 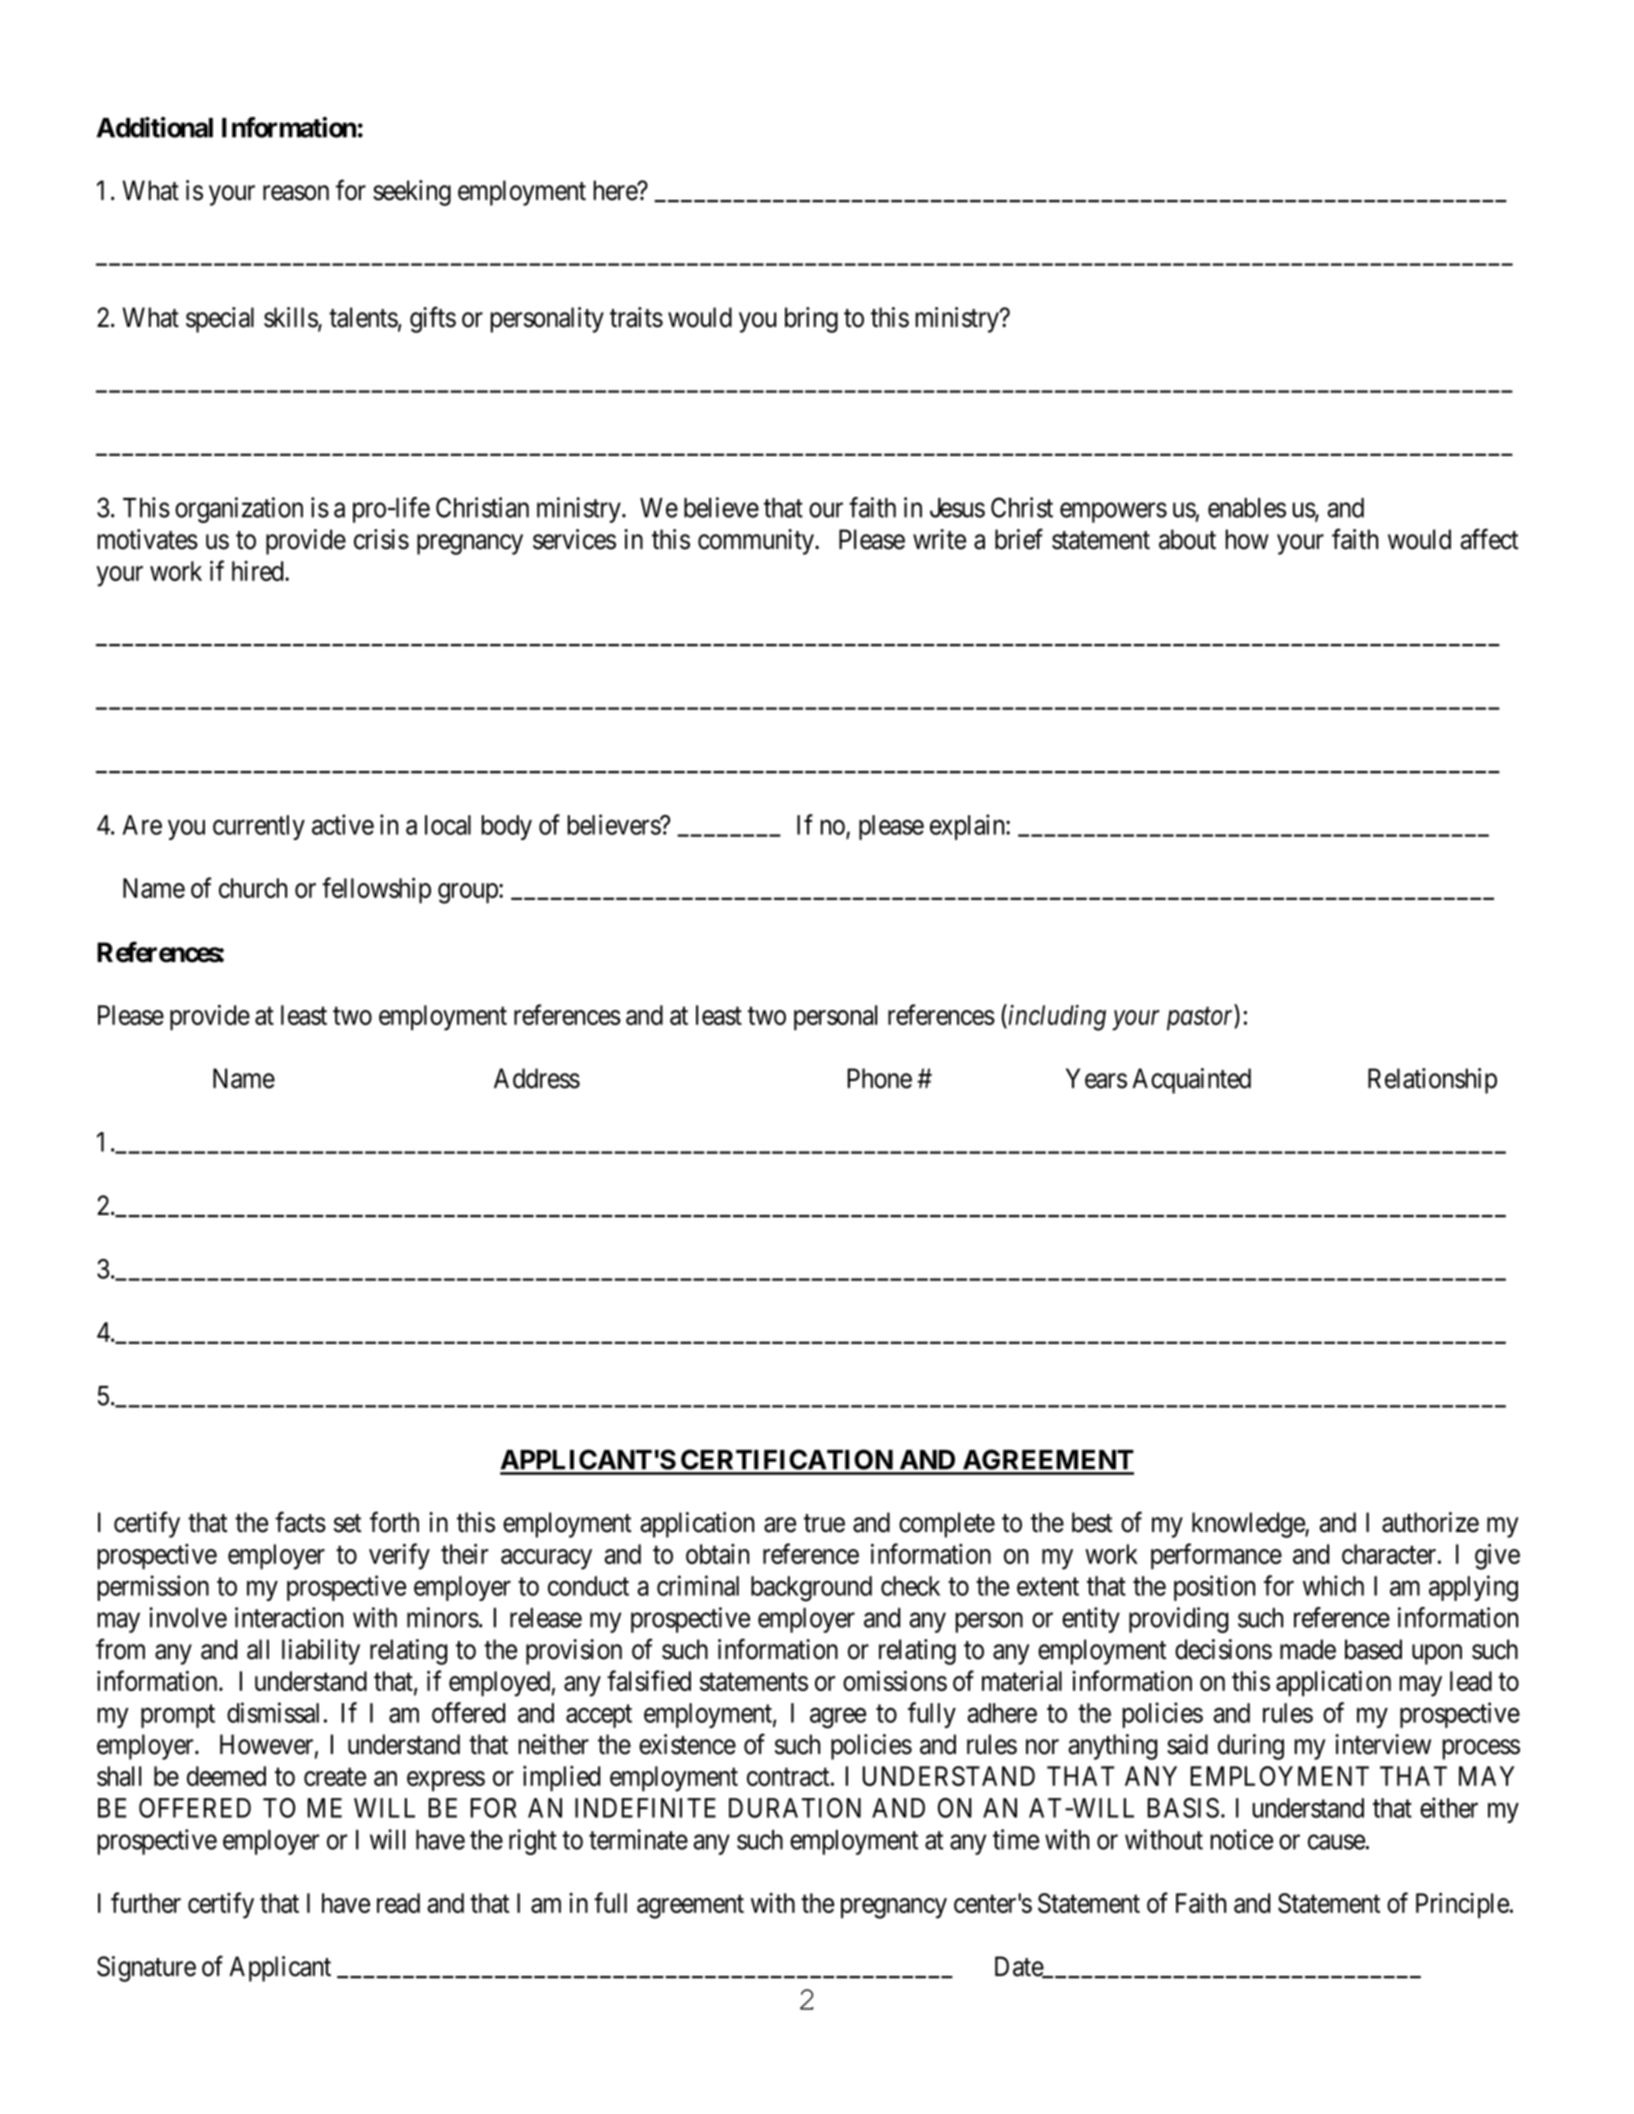 What do you see at coordinates (757, 542) in the document?
I see `community` at bounding box center [757, 542].
